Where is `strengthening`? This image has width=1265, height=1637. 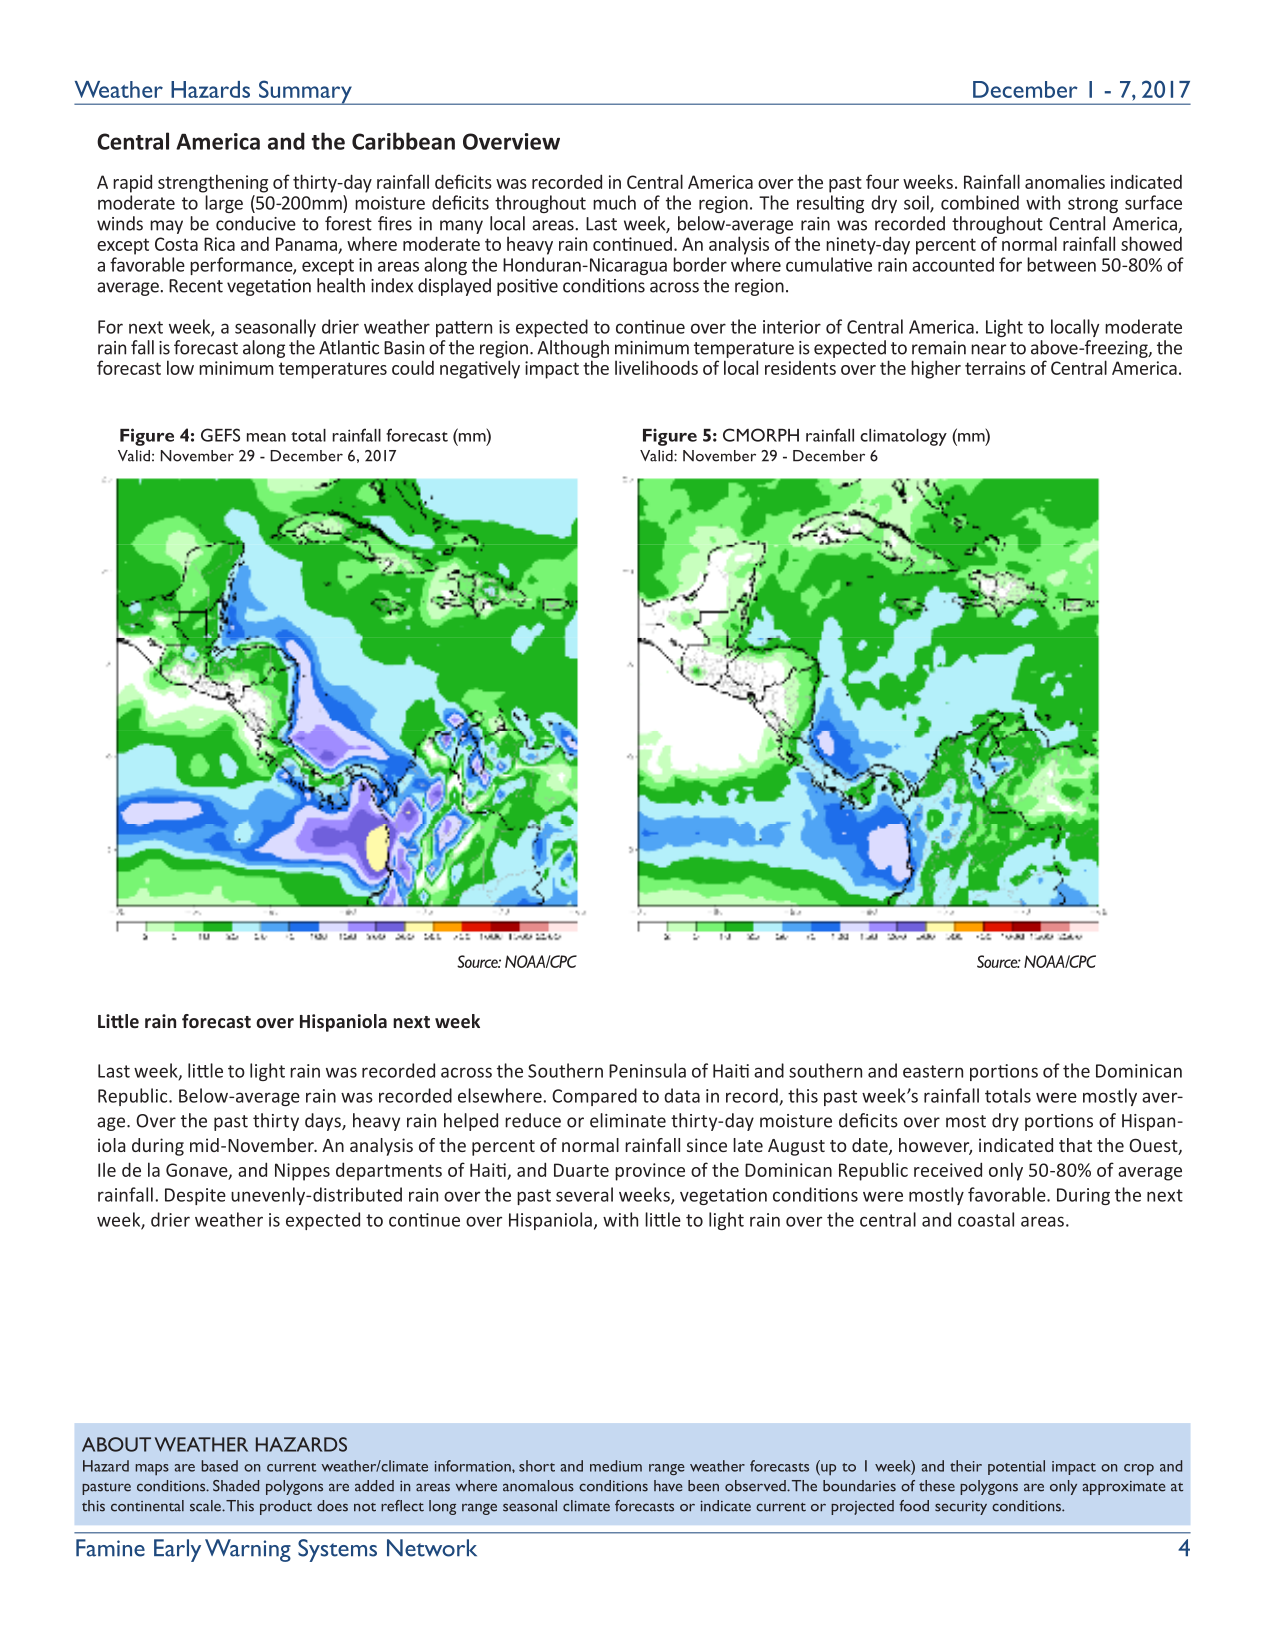 strengthening is located at coordinates (213, 183).
